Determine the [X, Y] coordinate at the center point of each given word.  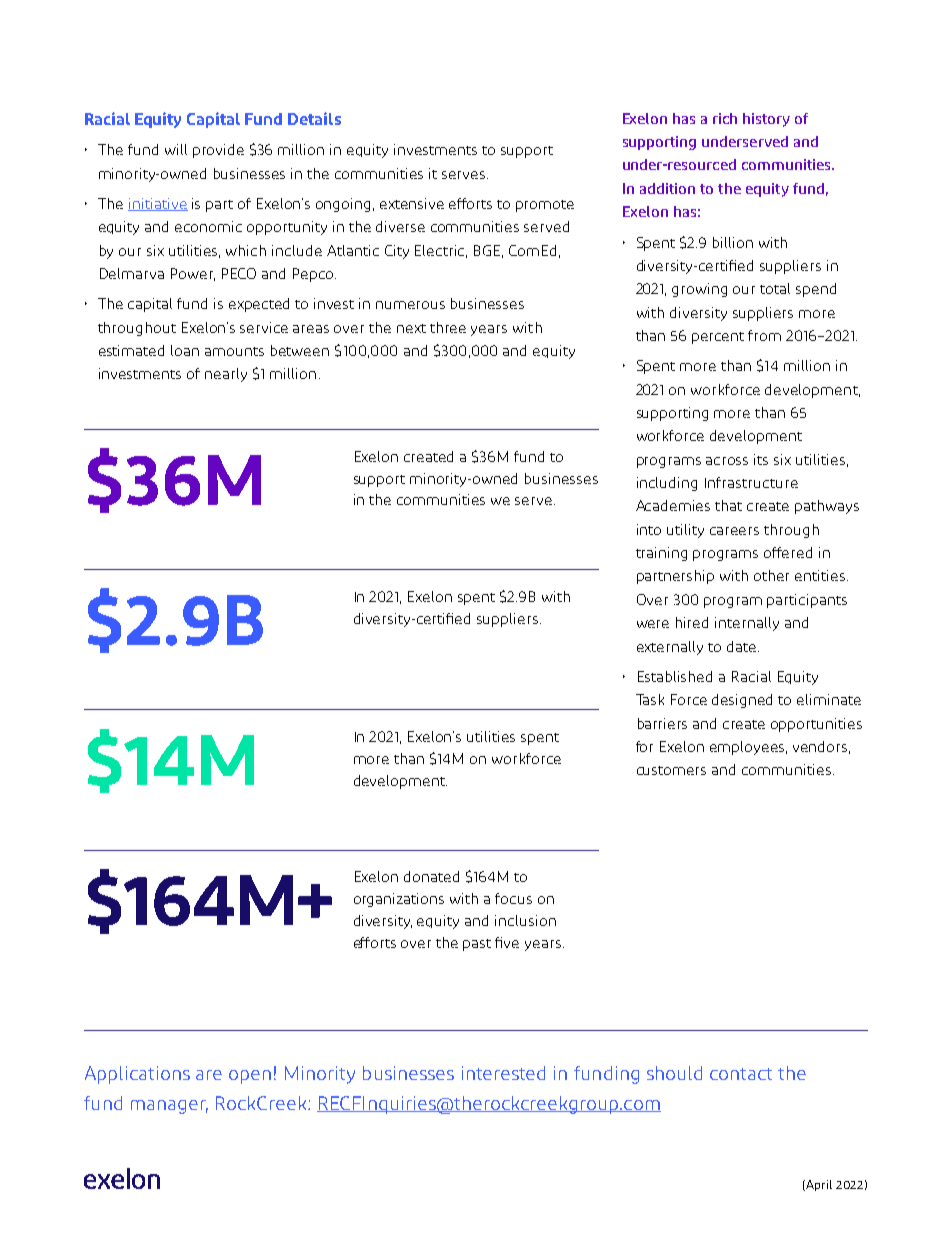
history [766, 120]
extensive [412, 203]
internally [747, 624]
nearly [226, 375]
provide [218, 151]
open [250, 1077]
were [653, 624]
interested [503, 1073]
